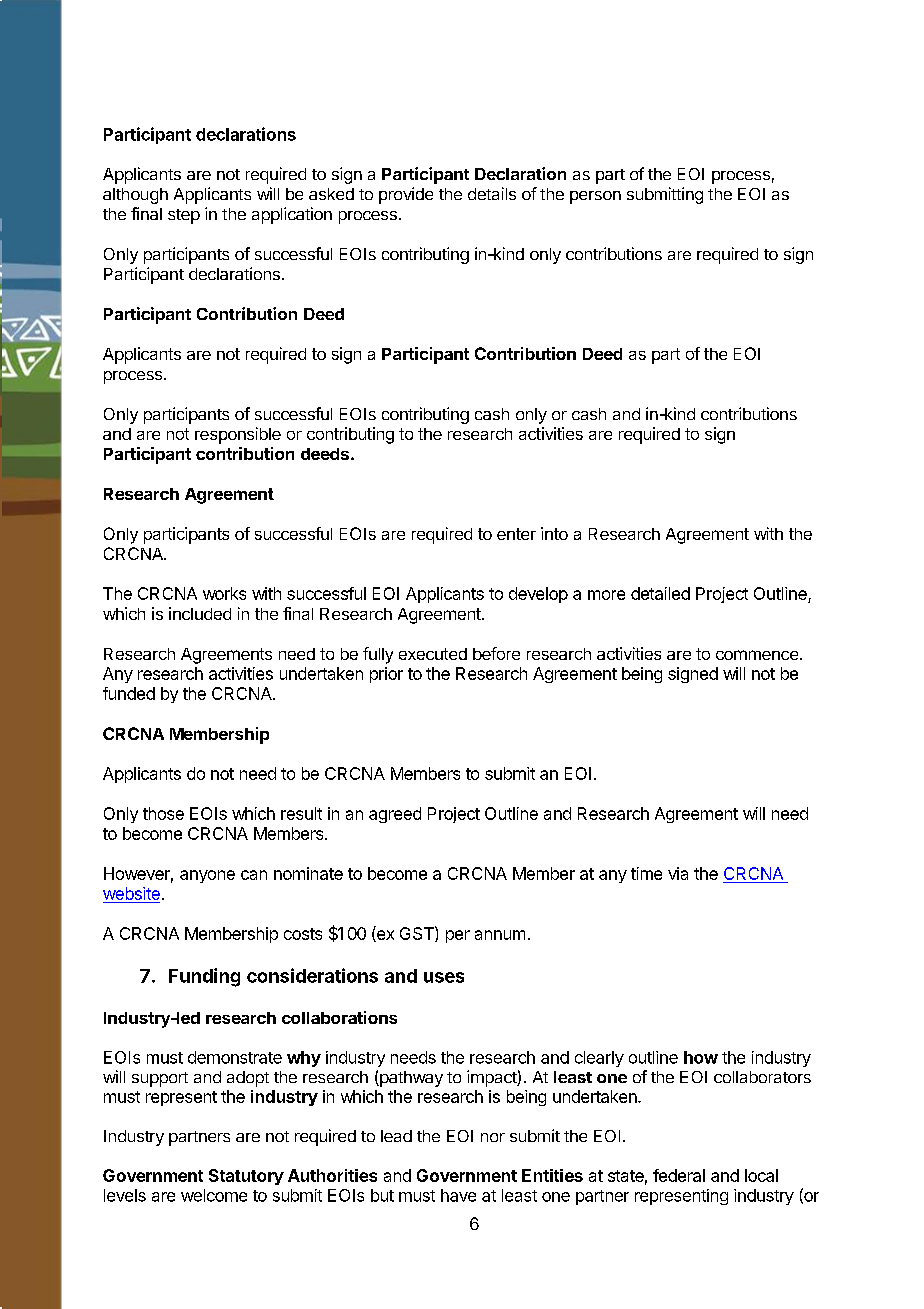  I want to click on provide, so click(406, 195).
